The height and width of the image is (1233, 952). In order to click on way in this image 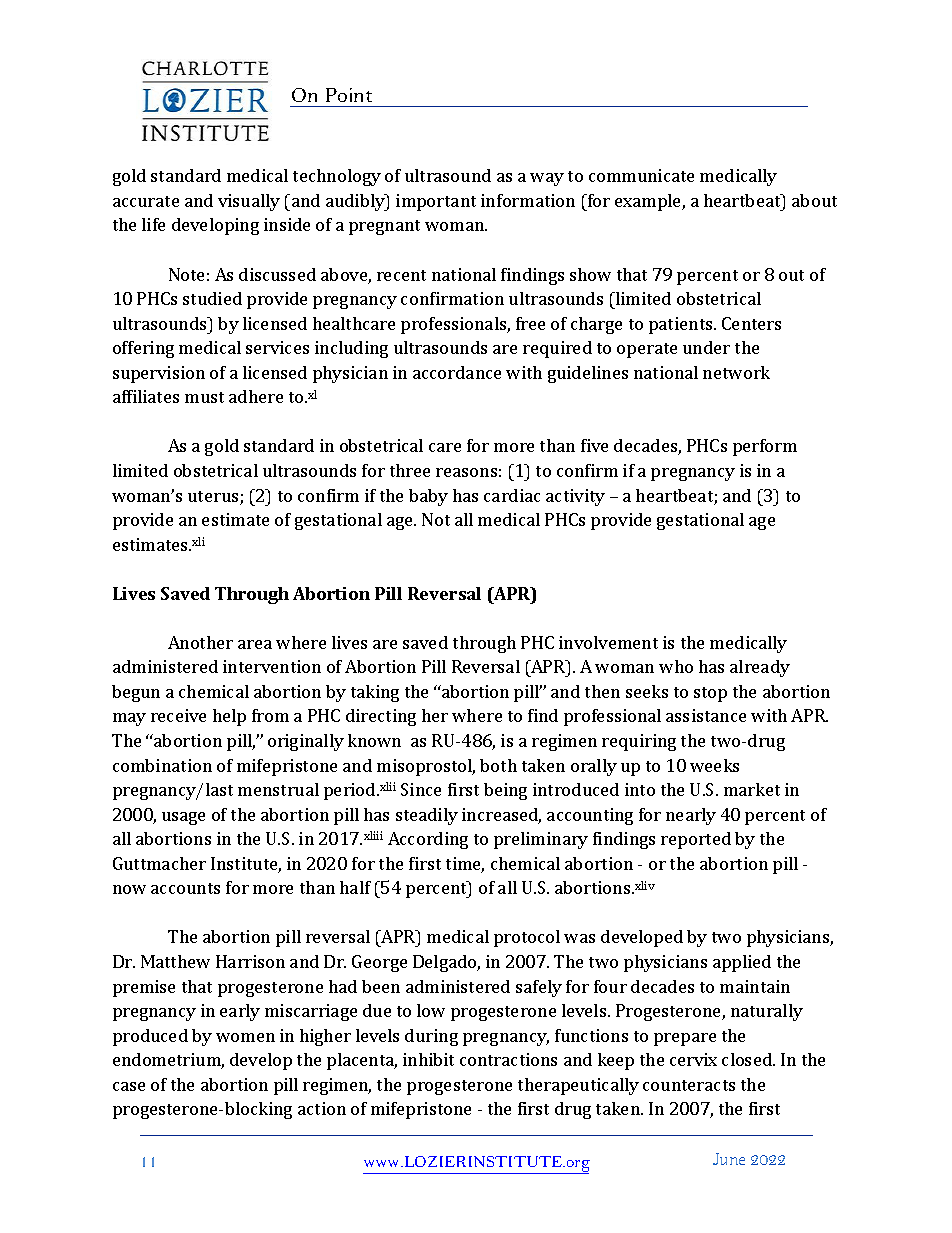, I will do `click(547, 179)`.
